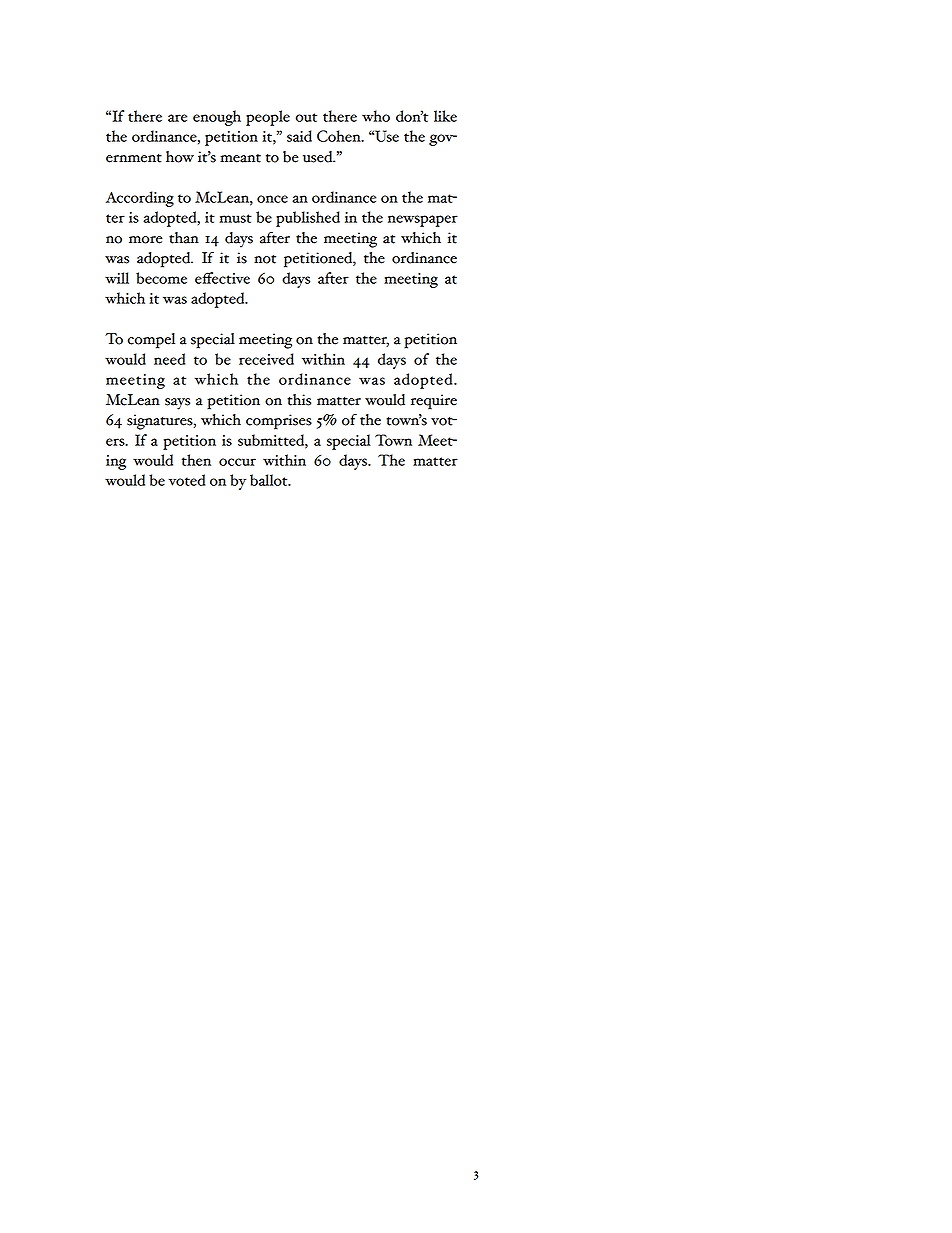 Image resolution: width=952 pixels, height=1233 pixels. I want to click on this, so click(299, 400).
